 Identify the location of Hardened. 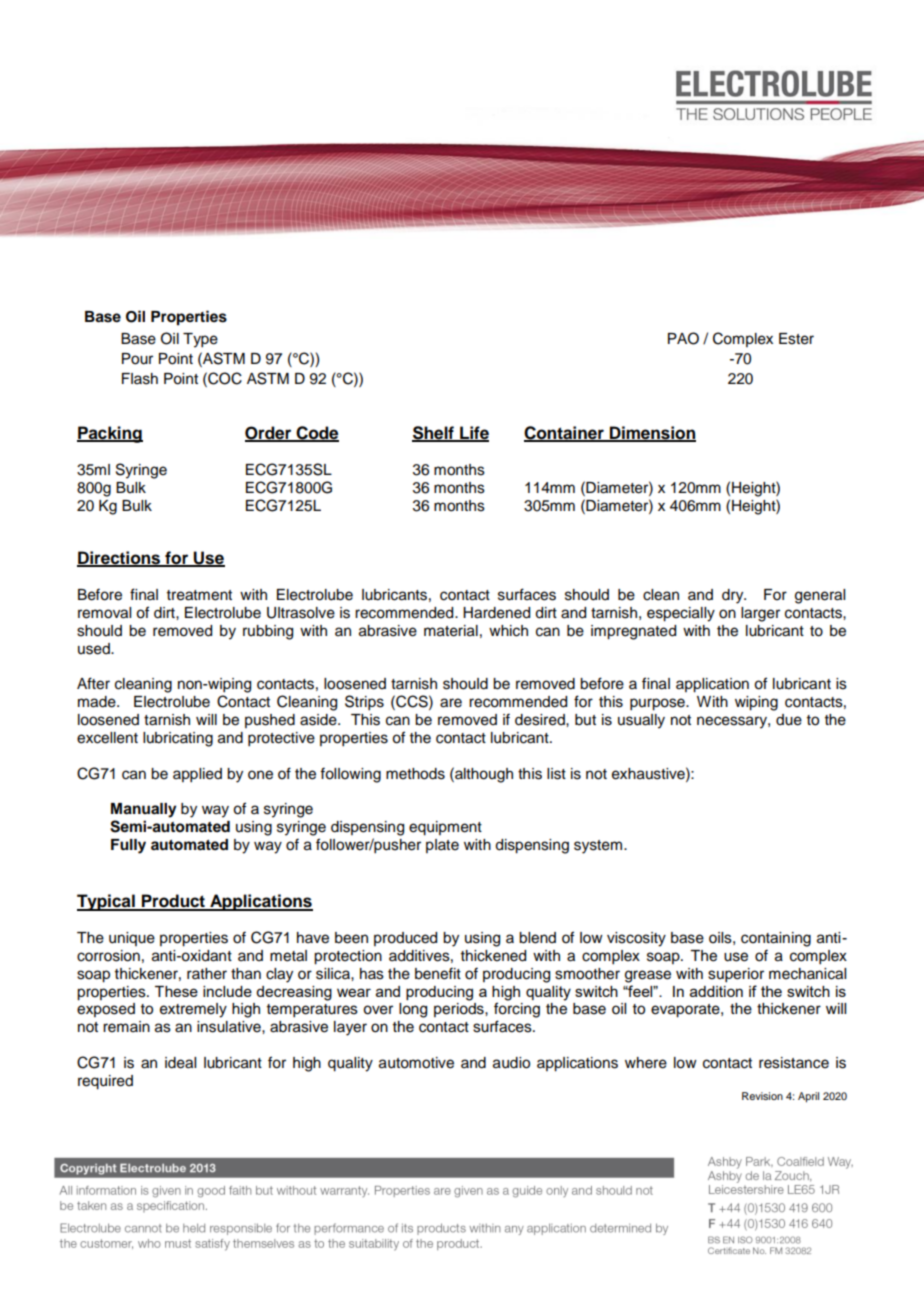
(496, 613).
